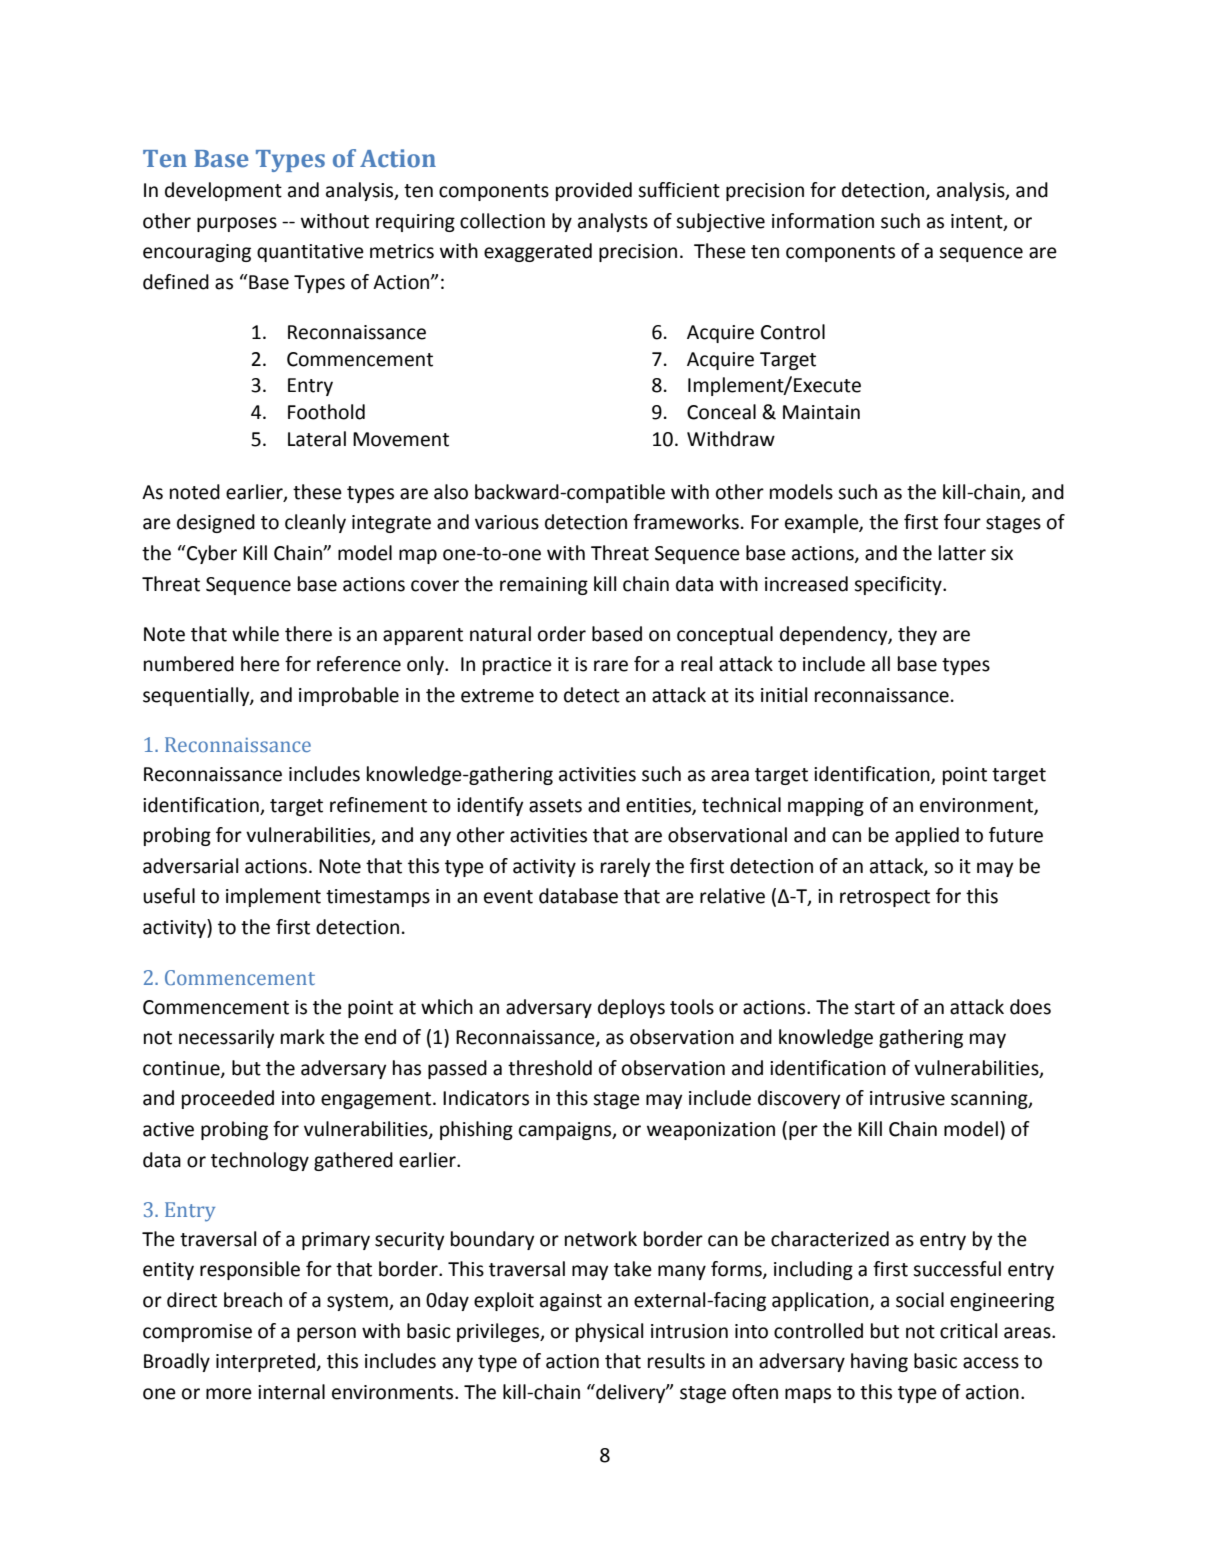  Describe the element at coordinates (544, 586) in the screenshot. I see `remaining` at that location.
